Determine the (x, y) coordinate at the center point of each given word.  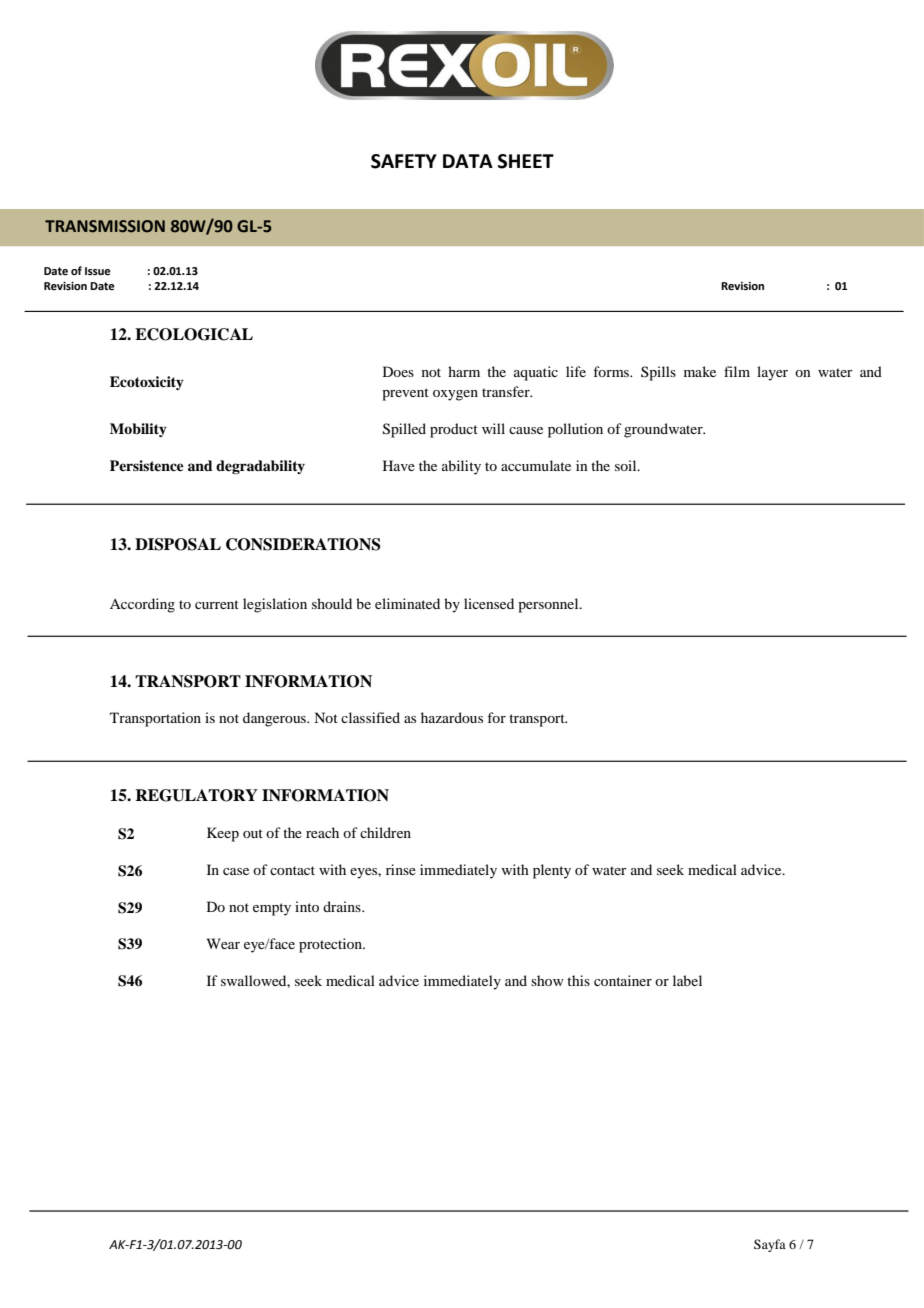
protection (331, 945)
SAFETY (404, 161)
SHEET (526, 161)
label (687, 980)
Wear (223, 943)
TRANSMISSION (105, 226)
